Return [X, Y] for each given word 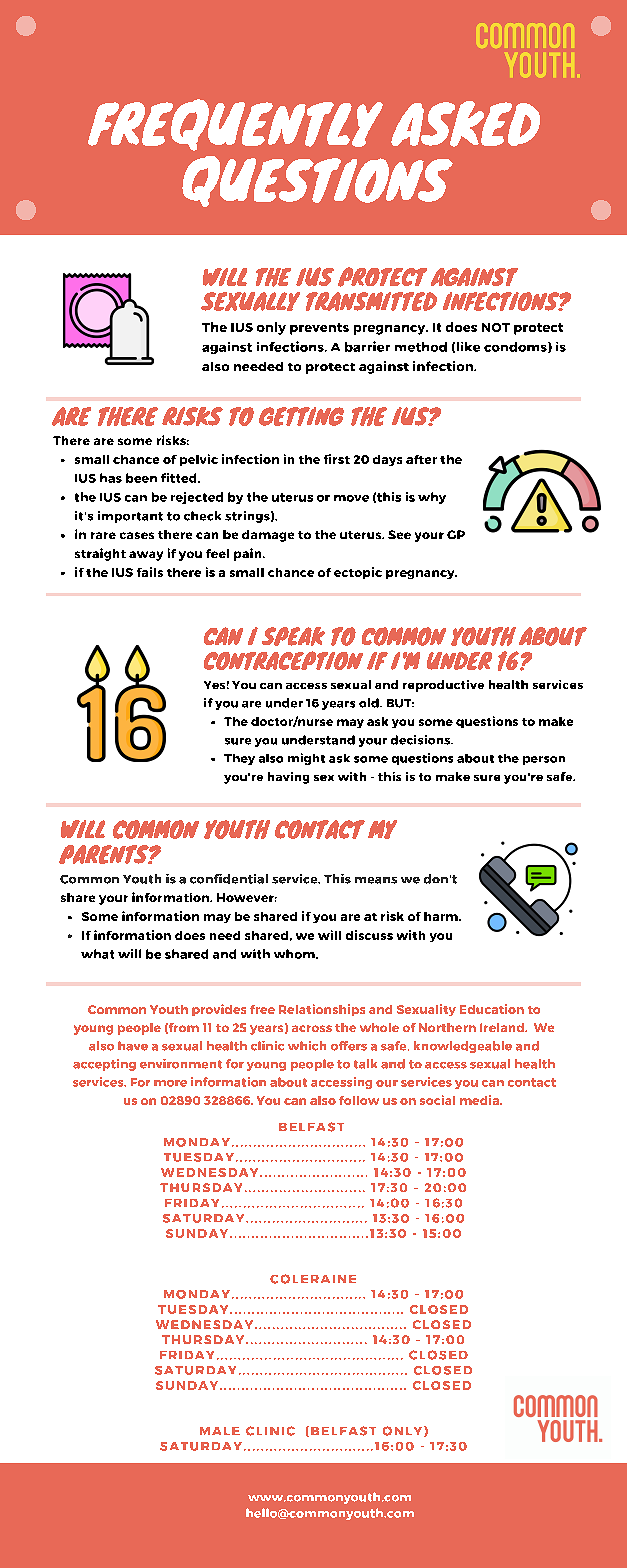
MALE [220, 1431]
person [544, 760]
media [480, 1100]
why [432, 498]
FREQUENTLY [235, 125]
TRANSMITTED [371, 301]
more [170, 1083]
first [337, 459]
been [141, 478]
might [306, 759]
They [239, 759]
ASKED [465, 124]
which [307, 1046]
